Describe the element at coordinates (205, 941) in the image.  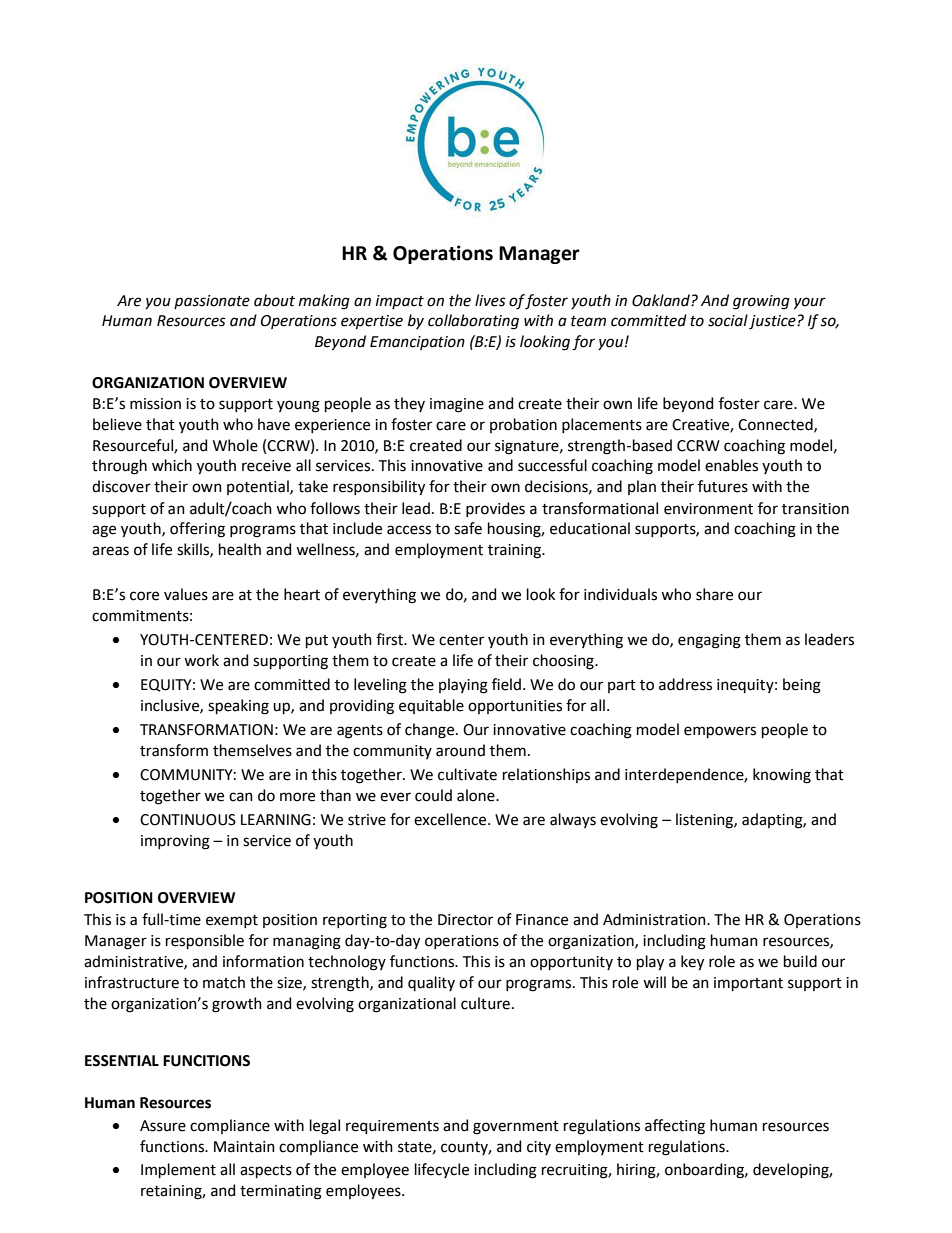
I see `responsible` at that location.
